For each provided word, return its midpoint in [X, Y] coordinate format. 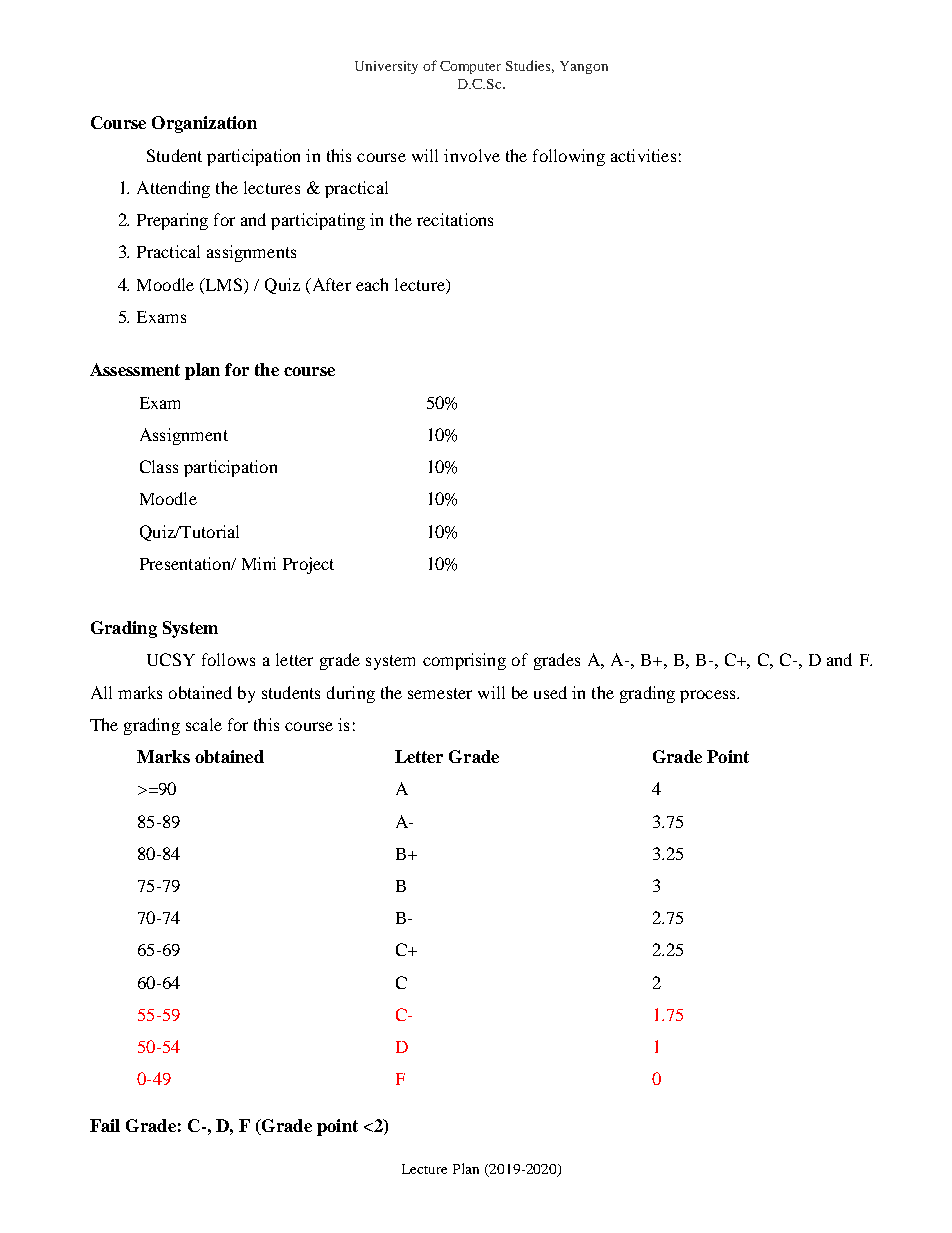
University [386, 67]
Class [159, 466]
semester [440, 693]
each [372, 284]
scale [204, 724]
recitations [455, 219]
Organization [204, 124]
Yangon [584, 67]
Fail [105, 1125]
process [709, 696]
